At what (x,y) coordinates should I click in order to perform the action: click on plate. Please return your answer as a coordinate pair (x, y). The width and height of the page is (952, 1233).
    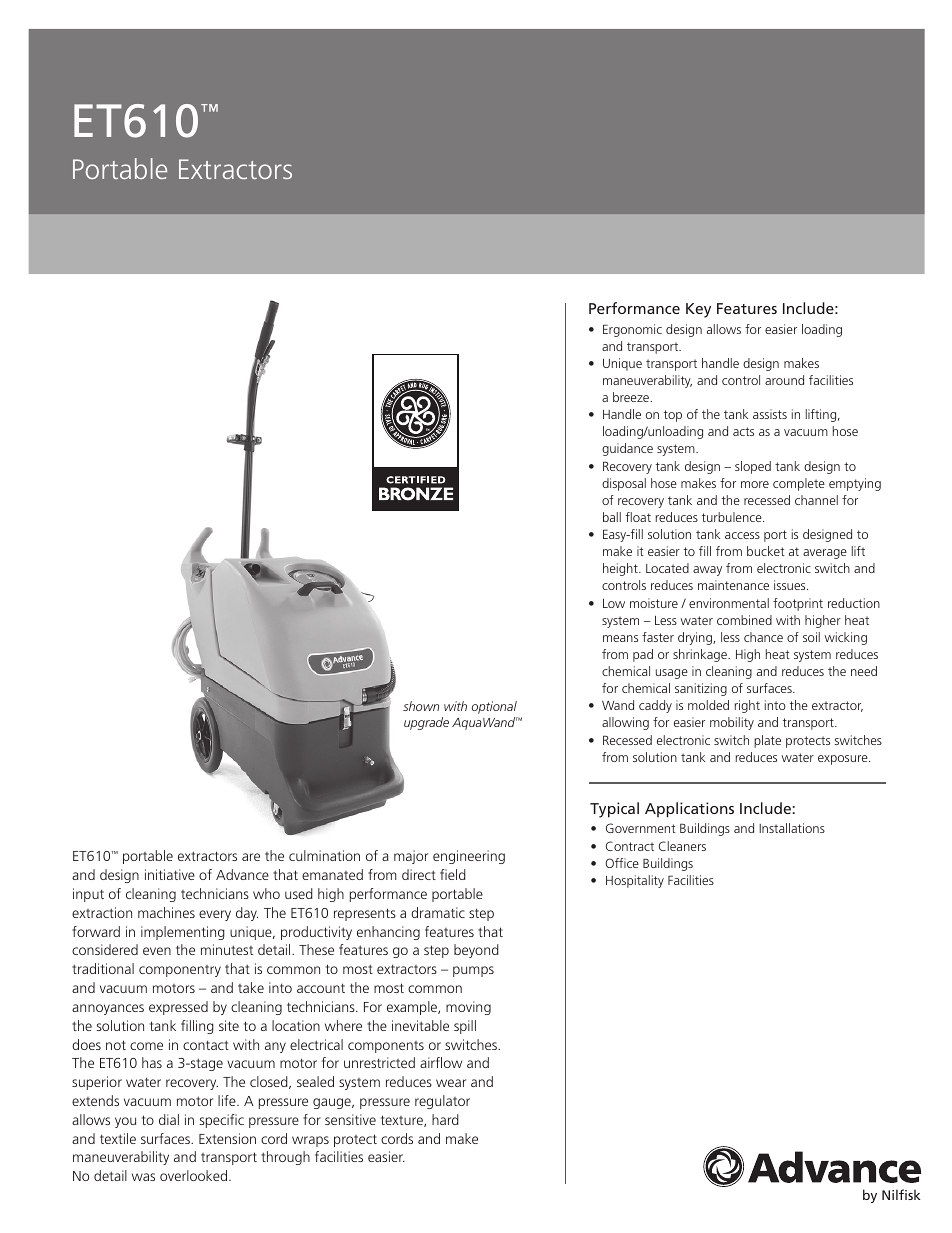
    Looking at the image, I should click on (767, 741).
